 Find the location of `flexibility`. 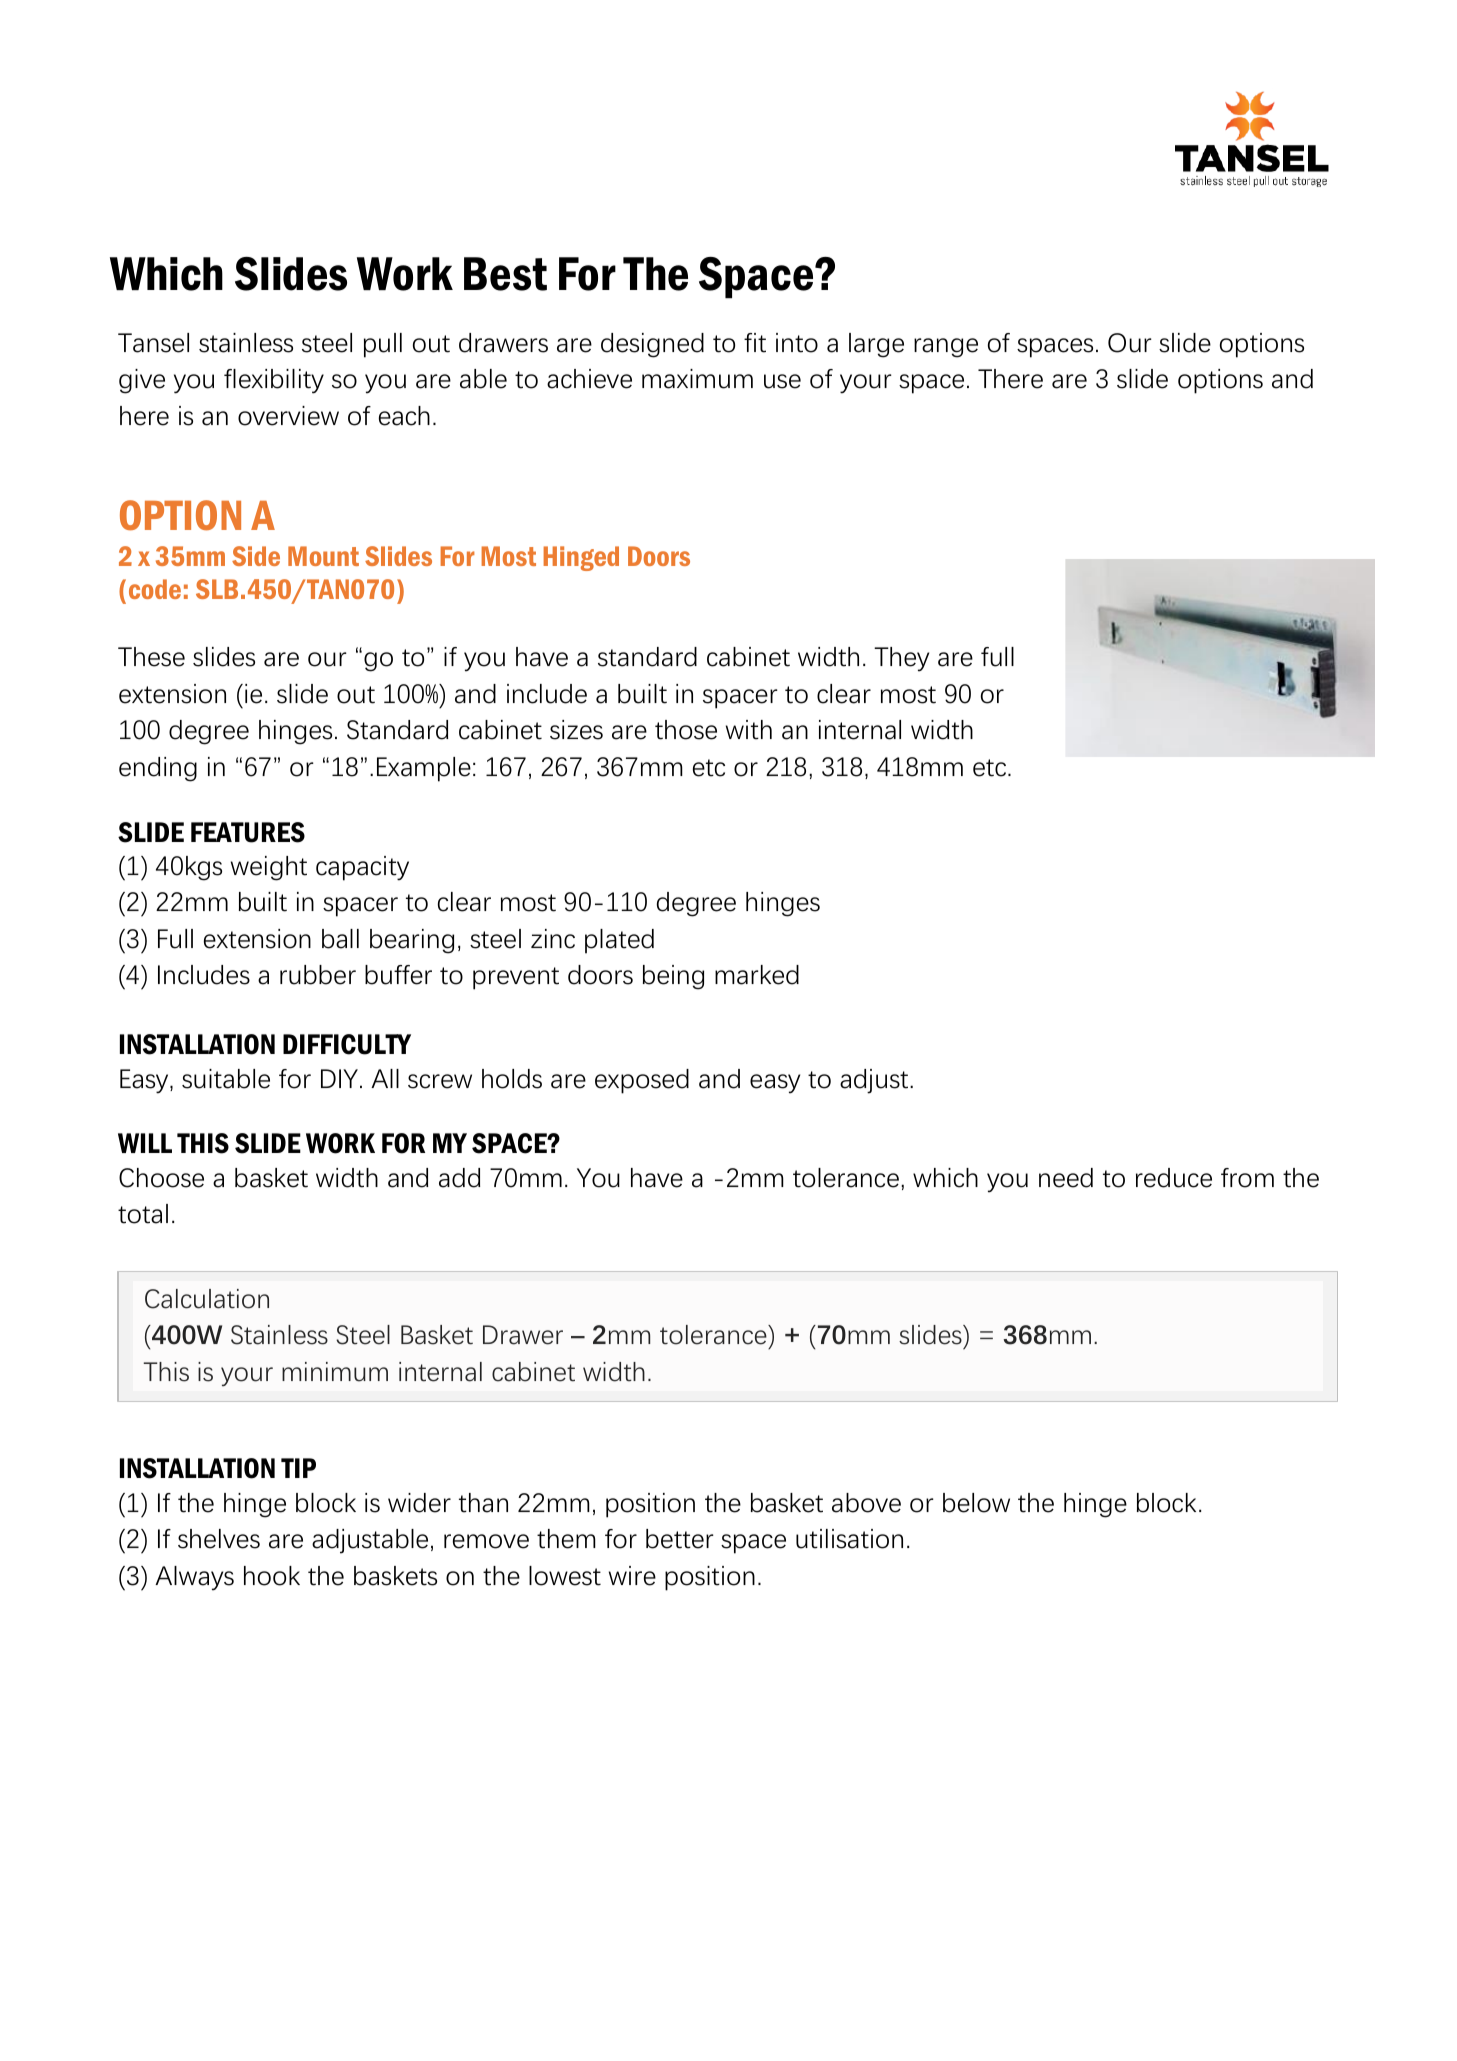

flexibility is located at coordinates (274, 381).
